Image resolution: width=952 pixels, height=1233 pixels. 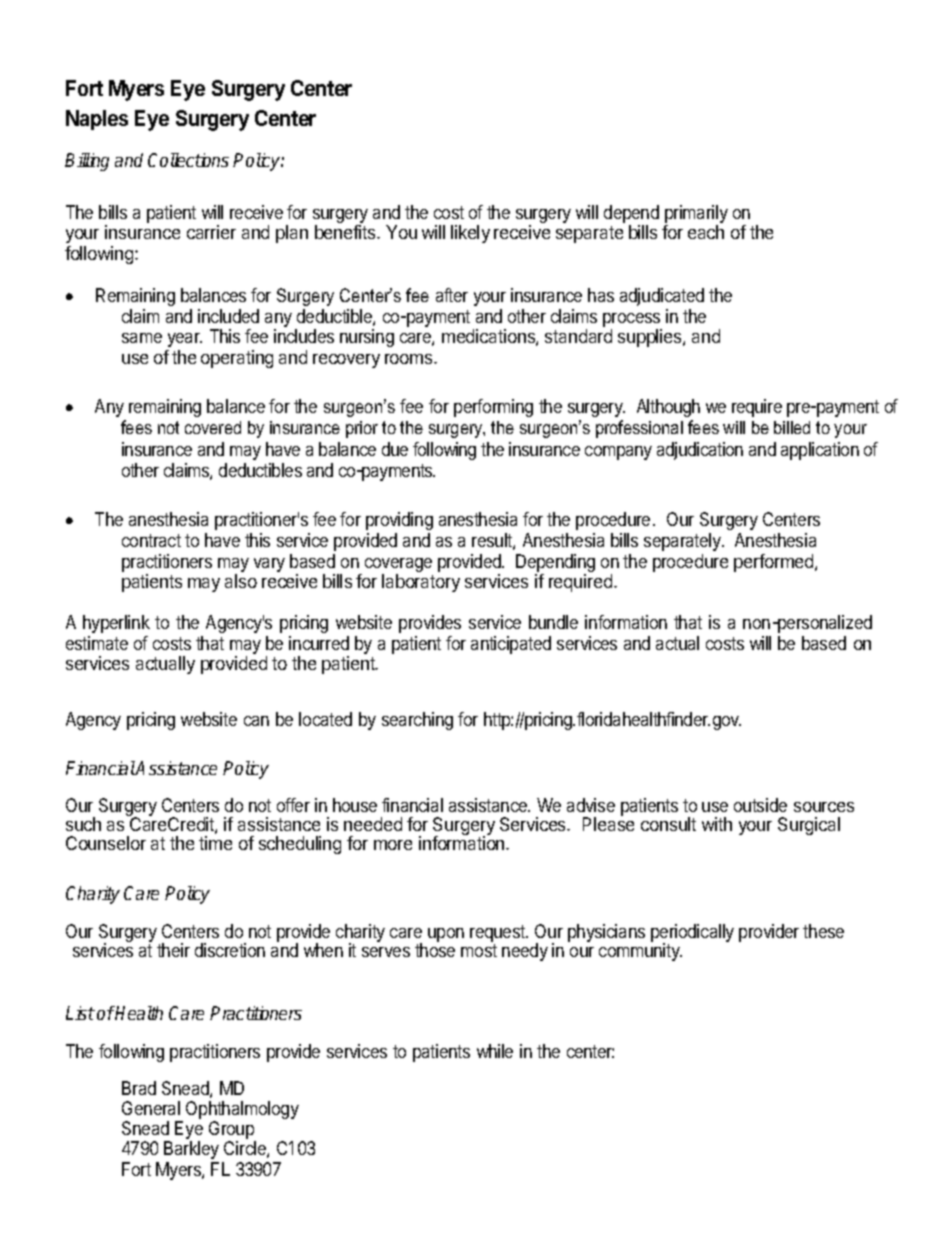 What do you see at coordinates (151, 1108) in the page?
I see `General` at bounding box center [151, 1108].
